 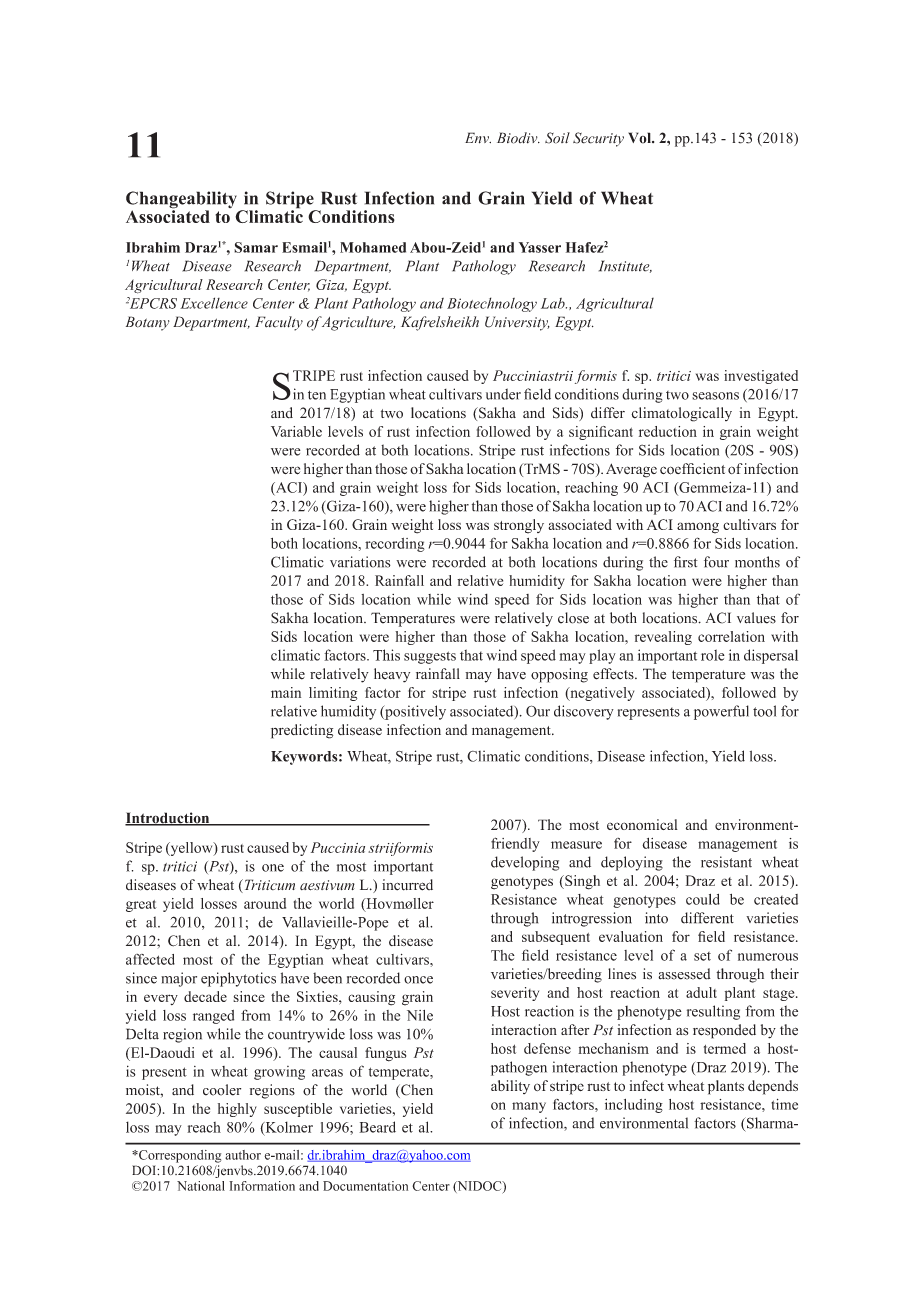 I want to click on many, so click(x=529, y=1107).
